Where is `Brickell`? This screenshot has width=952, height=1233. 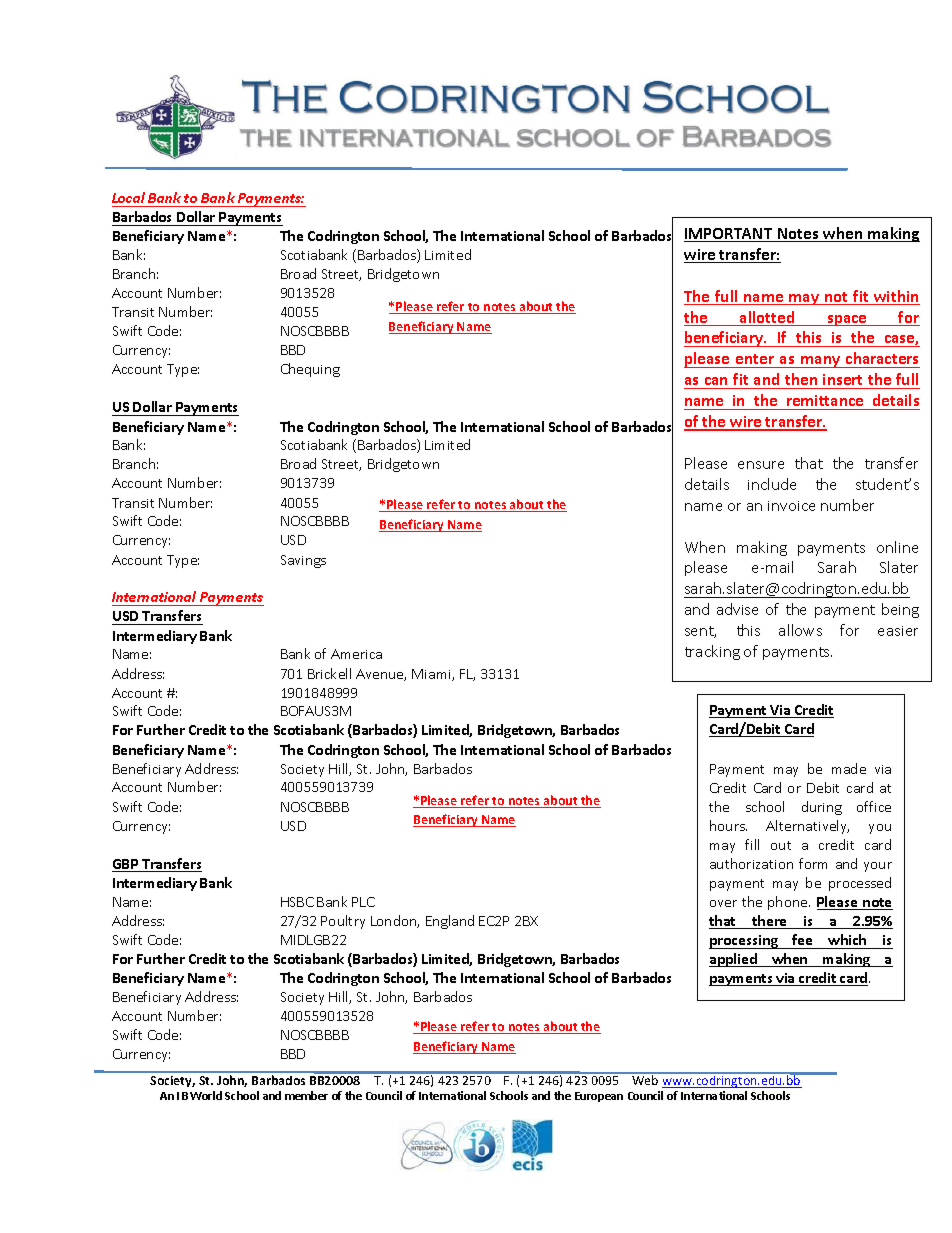 Brickell is located at coordinates (329, 673).
